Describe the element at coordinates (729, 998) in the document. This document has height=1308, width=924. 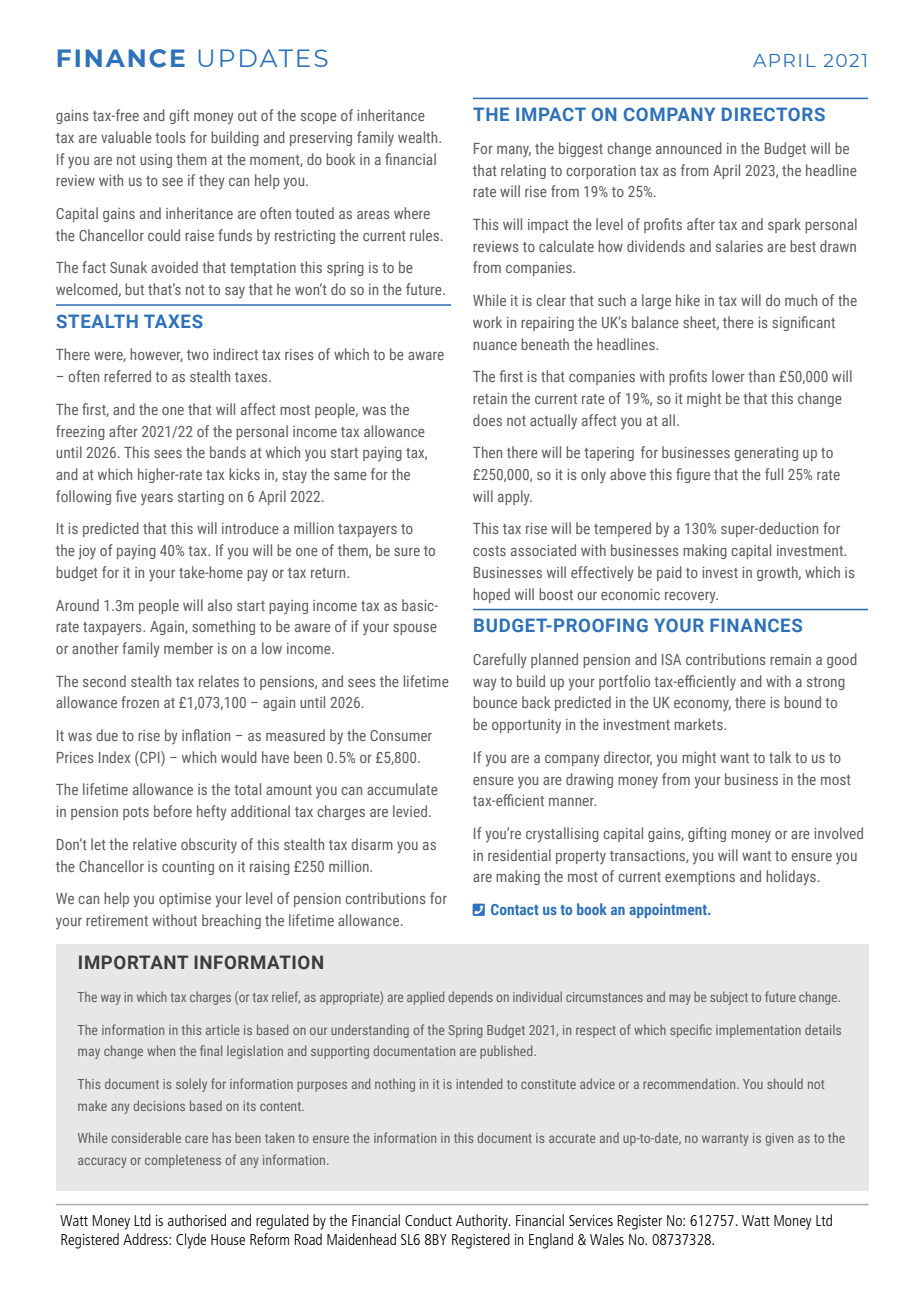
I see `subject` at that location.
